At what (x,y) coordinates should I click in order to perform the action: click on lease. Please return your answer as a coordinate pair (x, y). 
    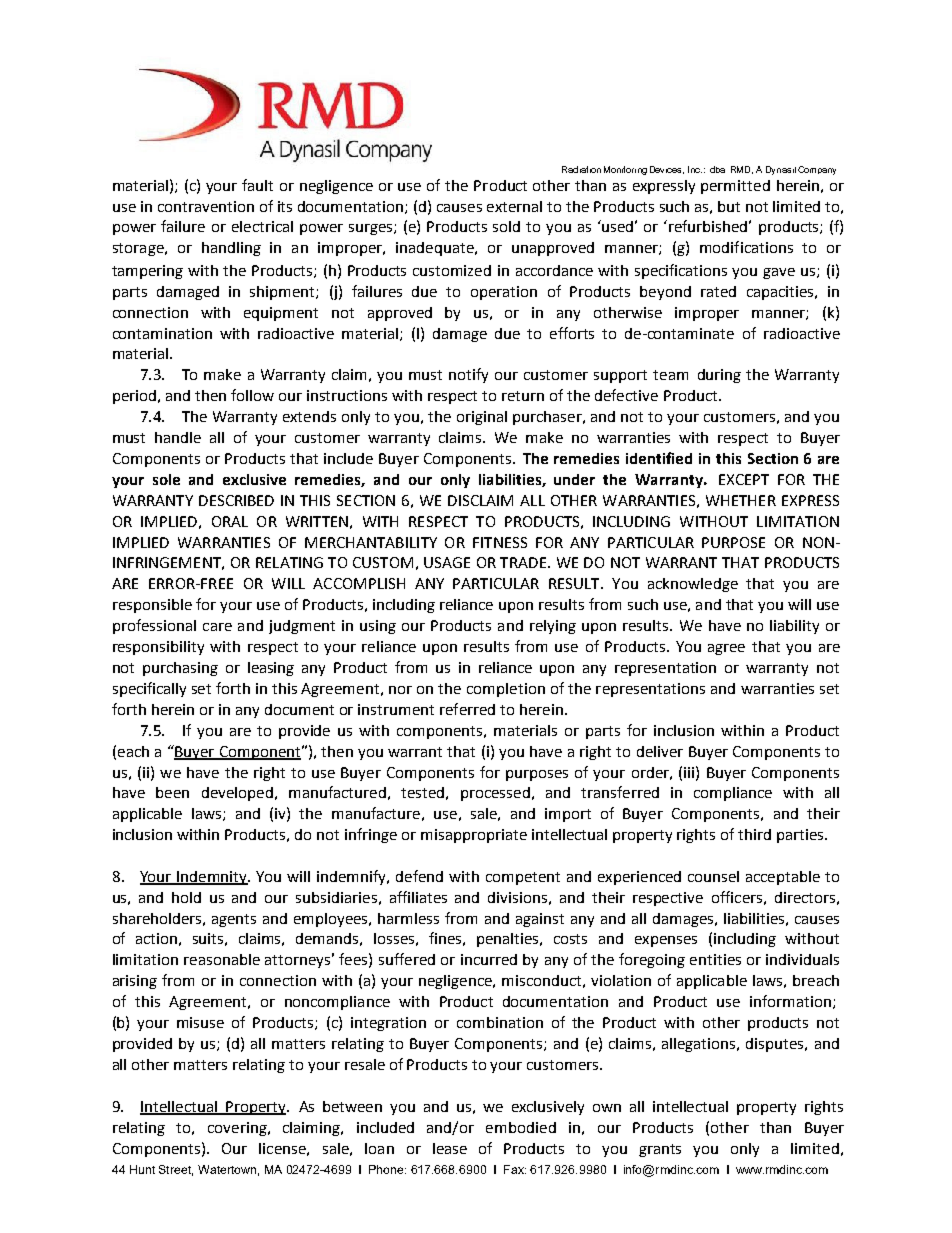
    Looking at the image, I should click on (450, 1148).
